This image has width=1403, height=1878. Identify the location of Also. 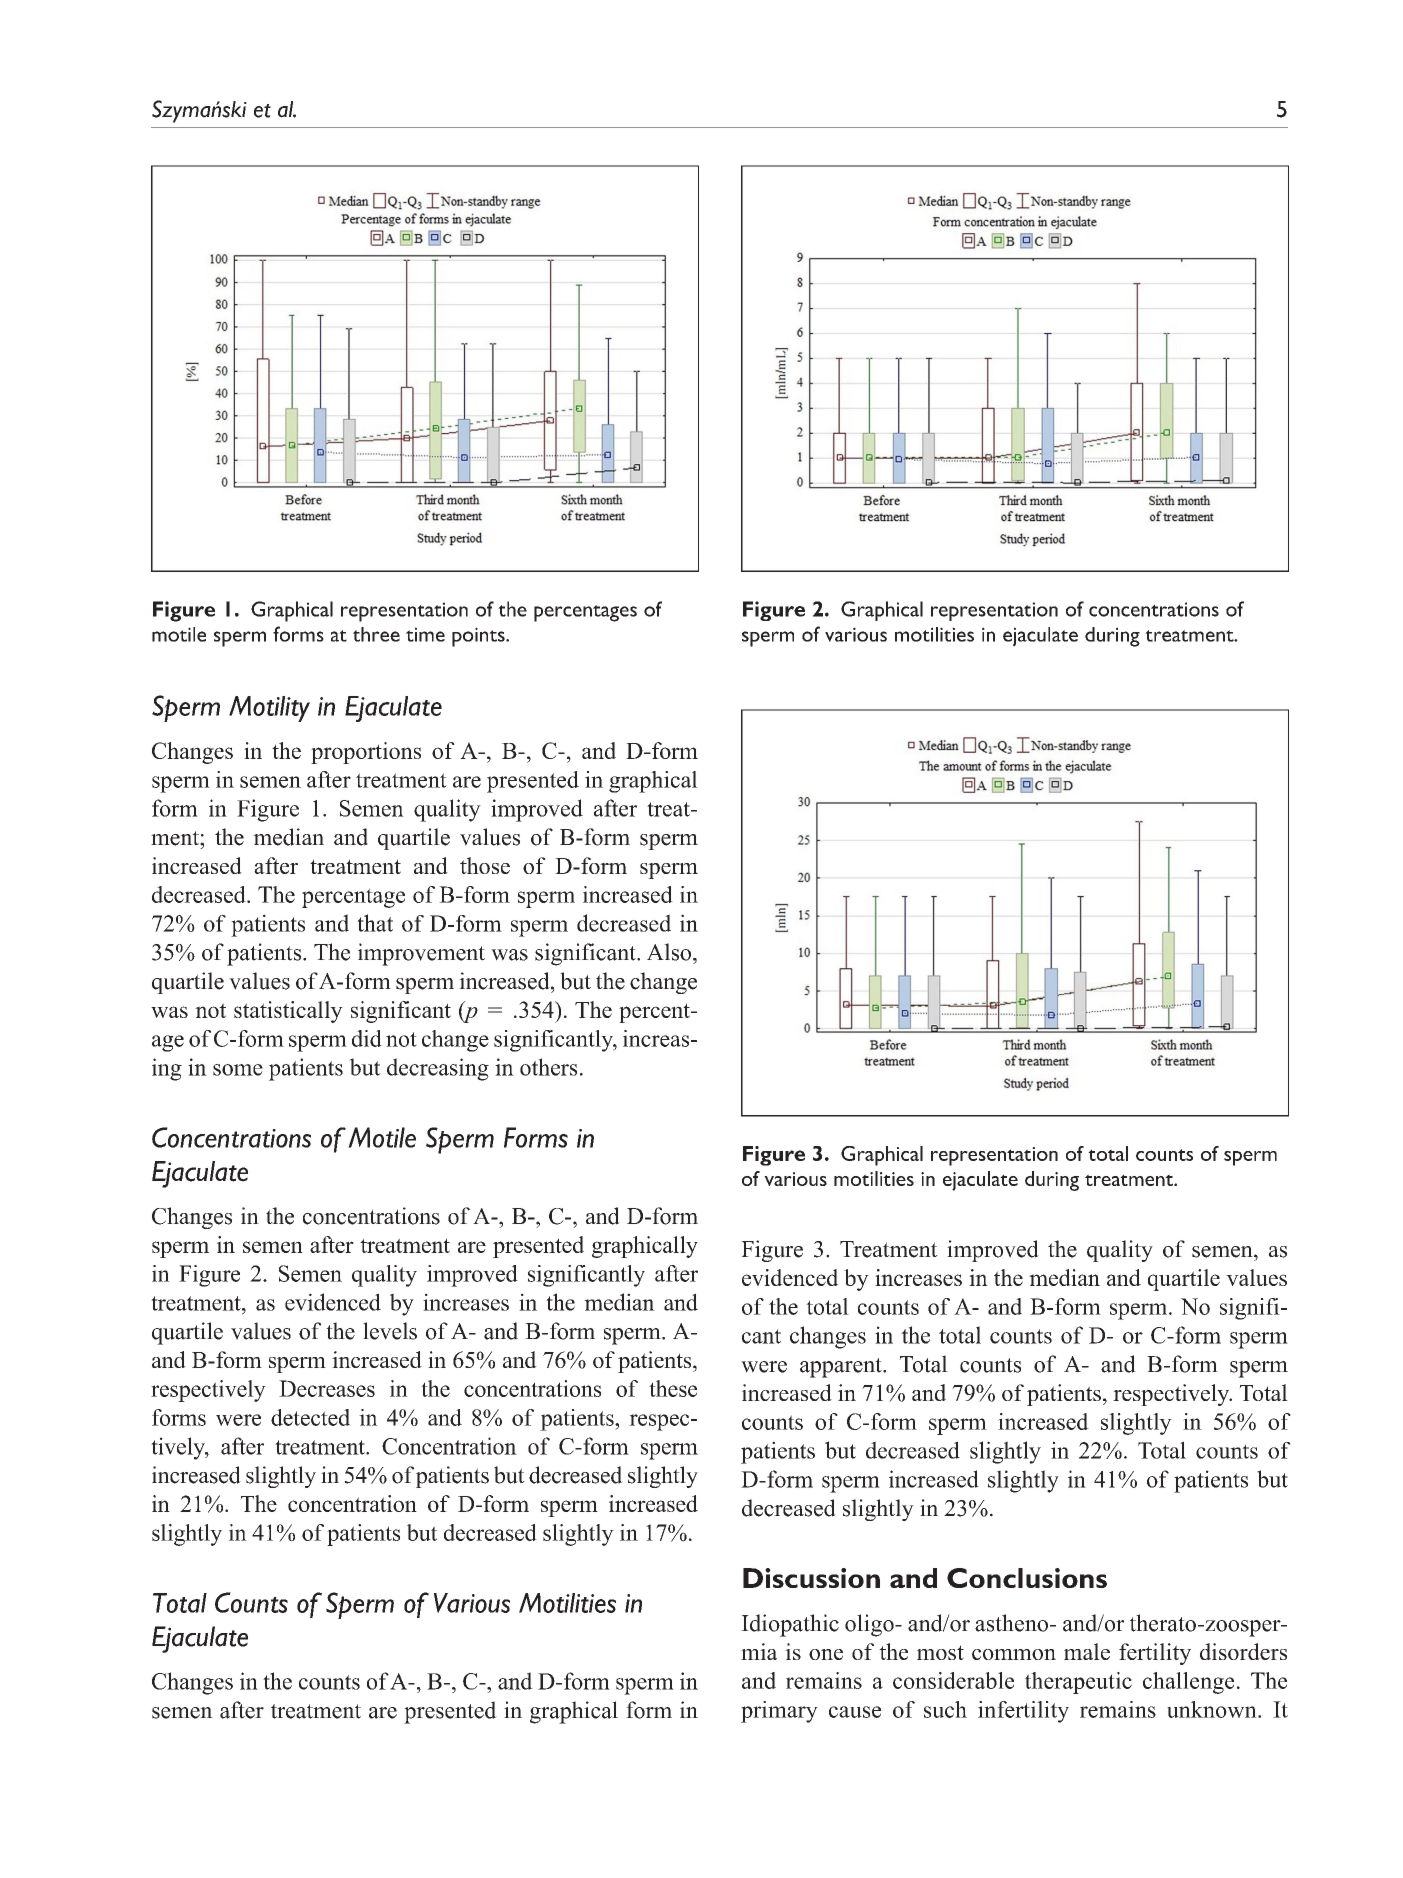
(670, 952).
